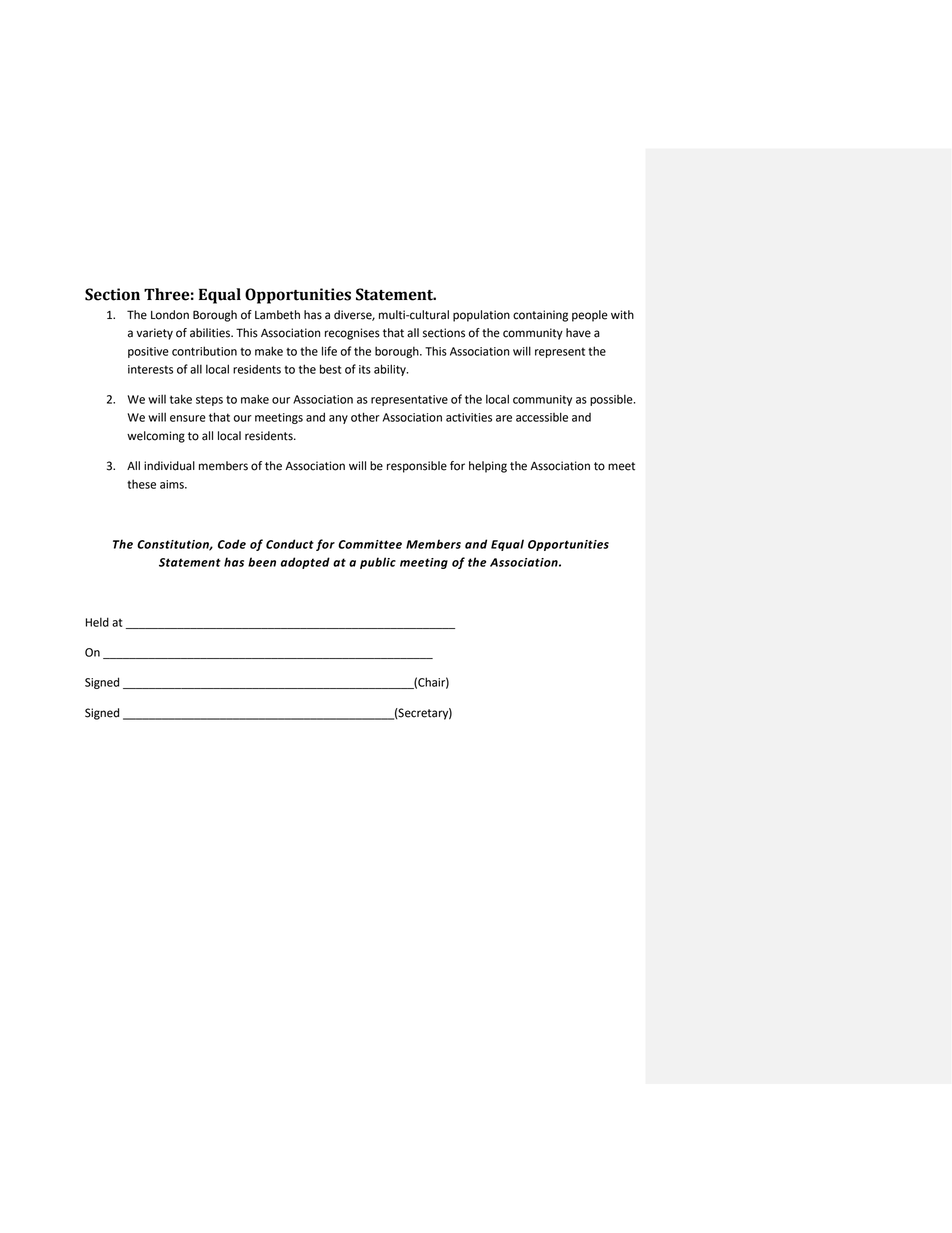  What do you see at coordinates (488, 467) in the screenshot?
I see `helping` at bounding box center [488, 467].
